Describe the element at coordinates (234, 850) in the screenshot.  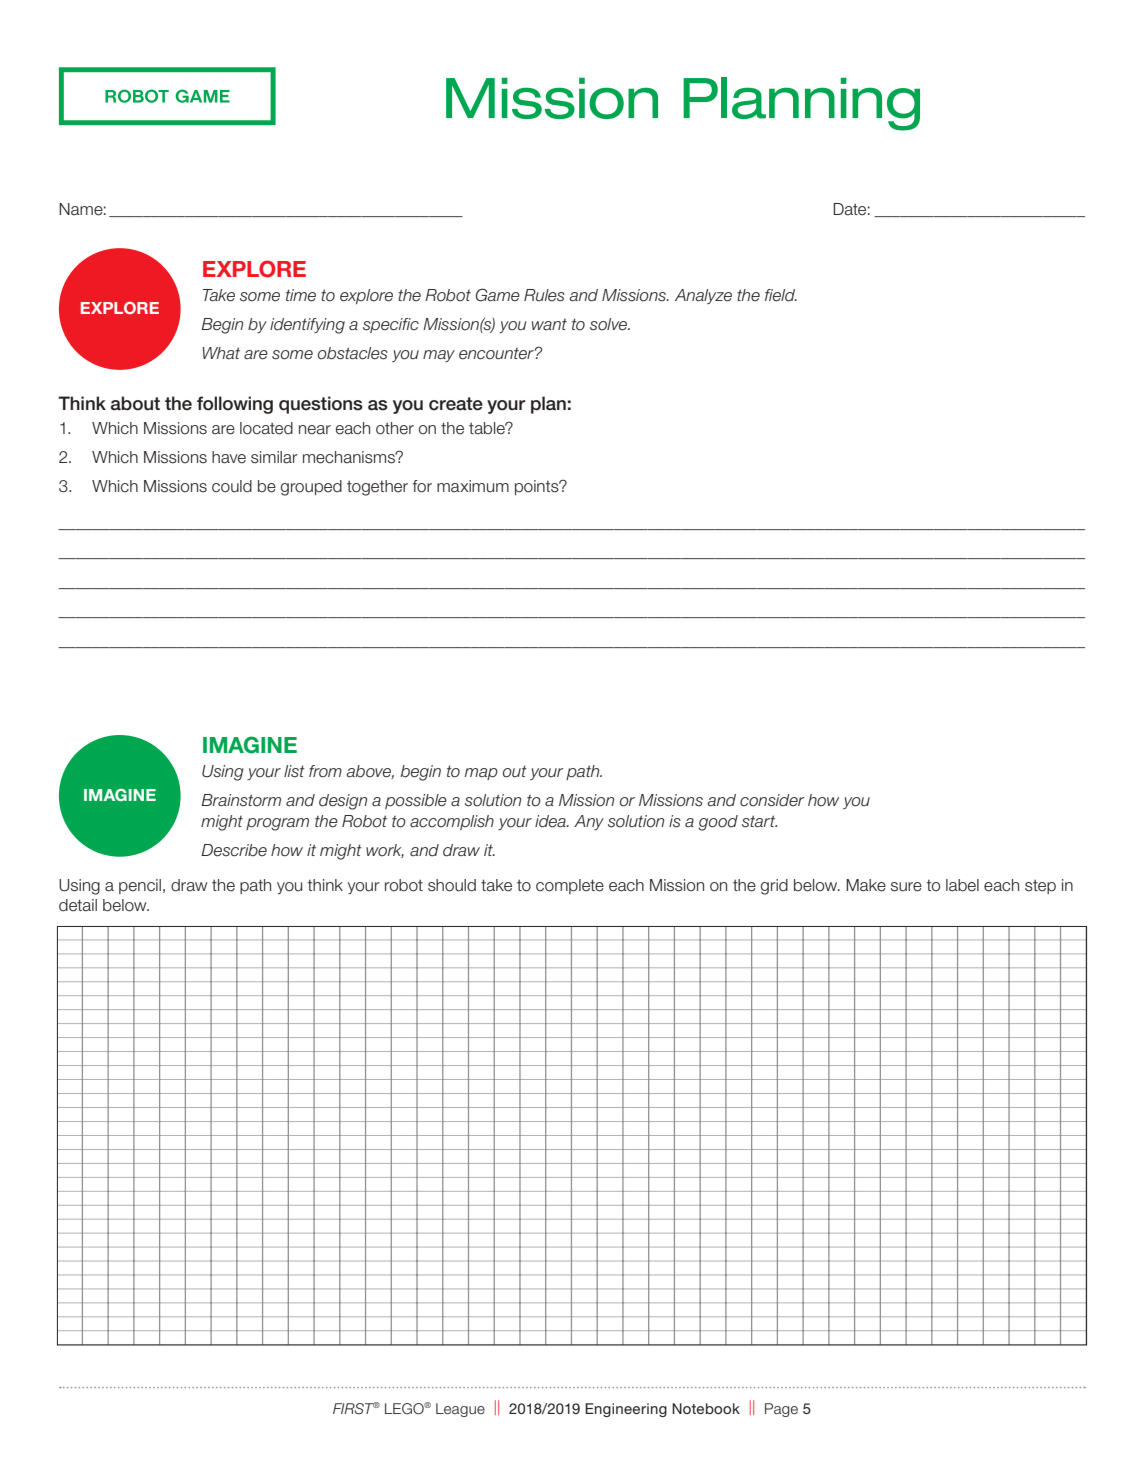
I see `Describe` at that location.
